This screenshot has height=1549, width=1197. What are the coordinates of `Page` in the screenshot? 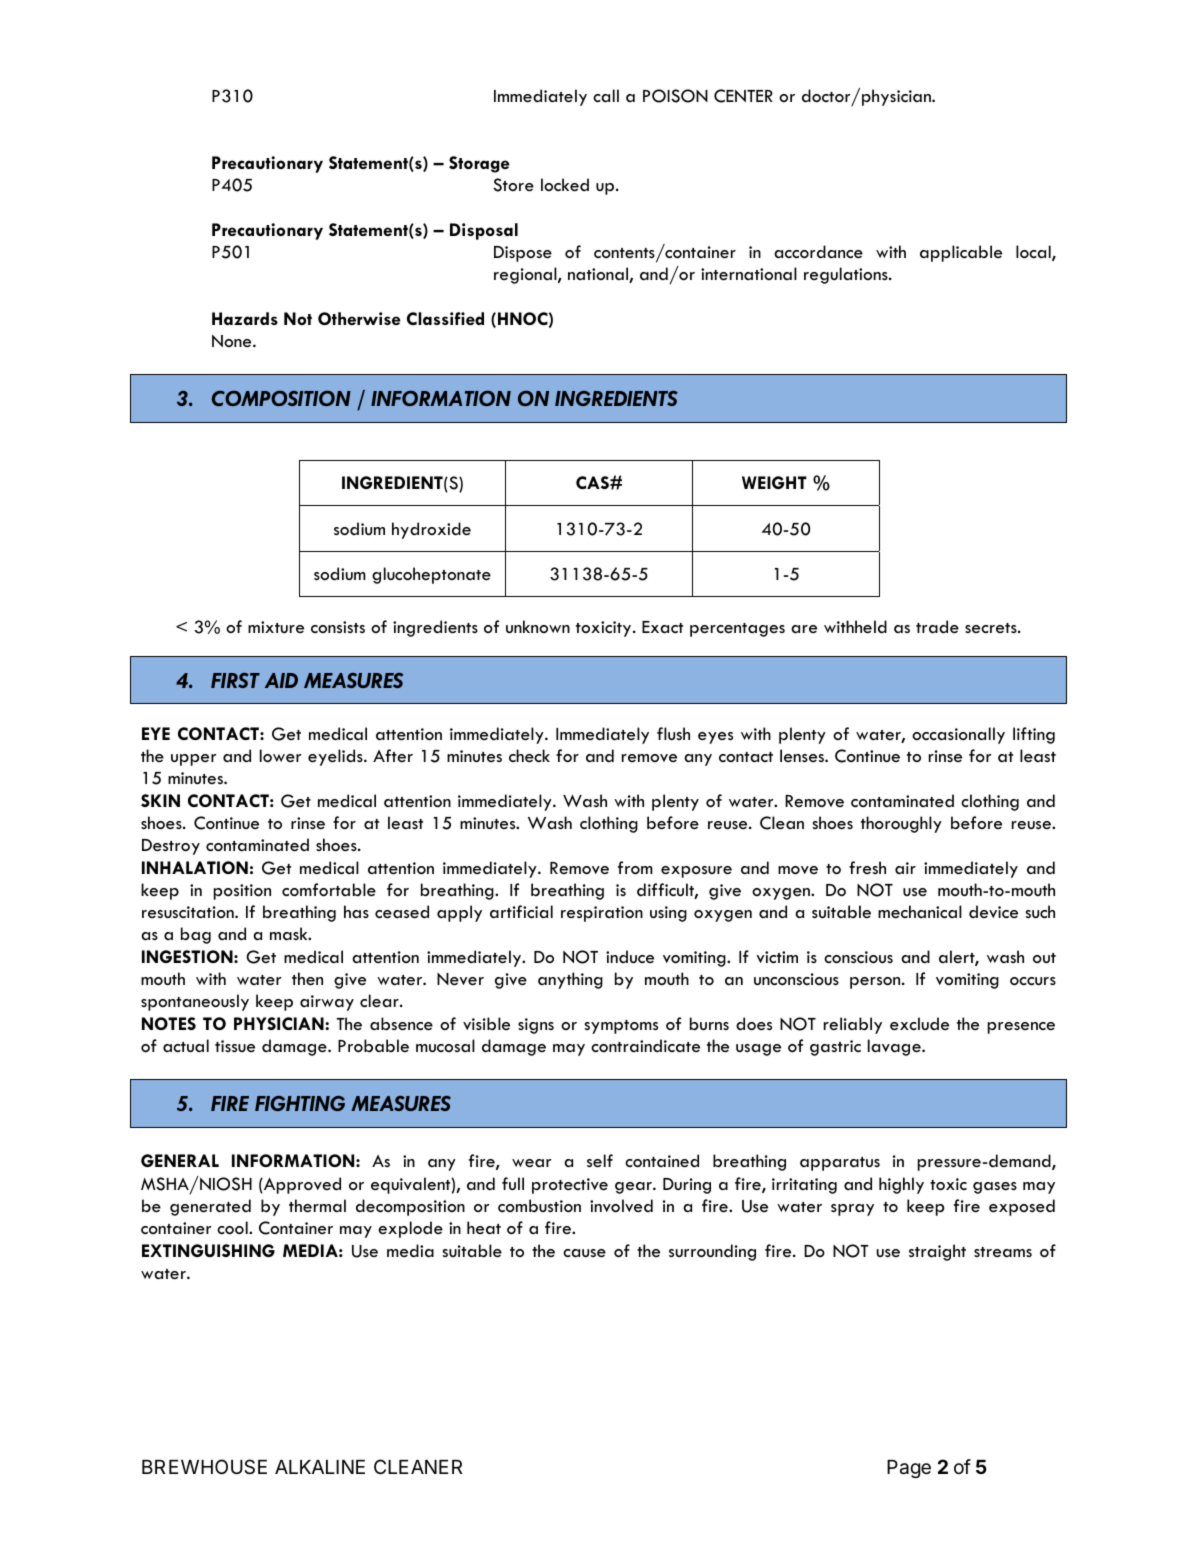 It's located at (909, 1469).
